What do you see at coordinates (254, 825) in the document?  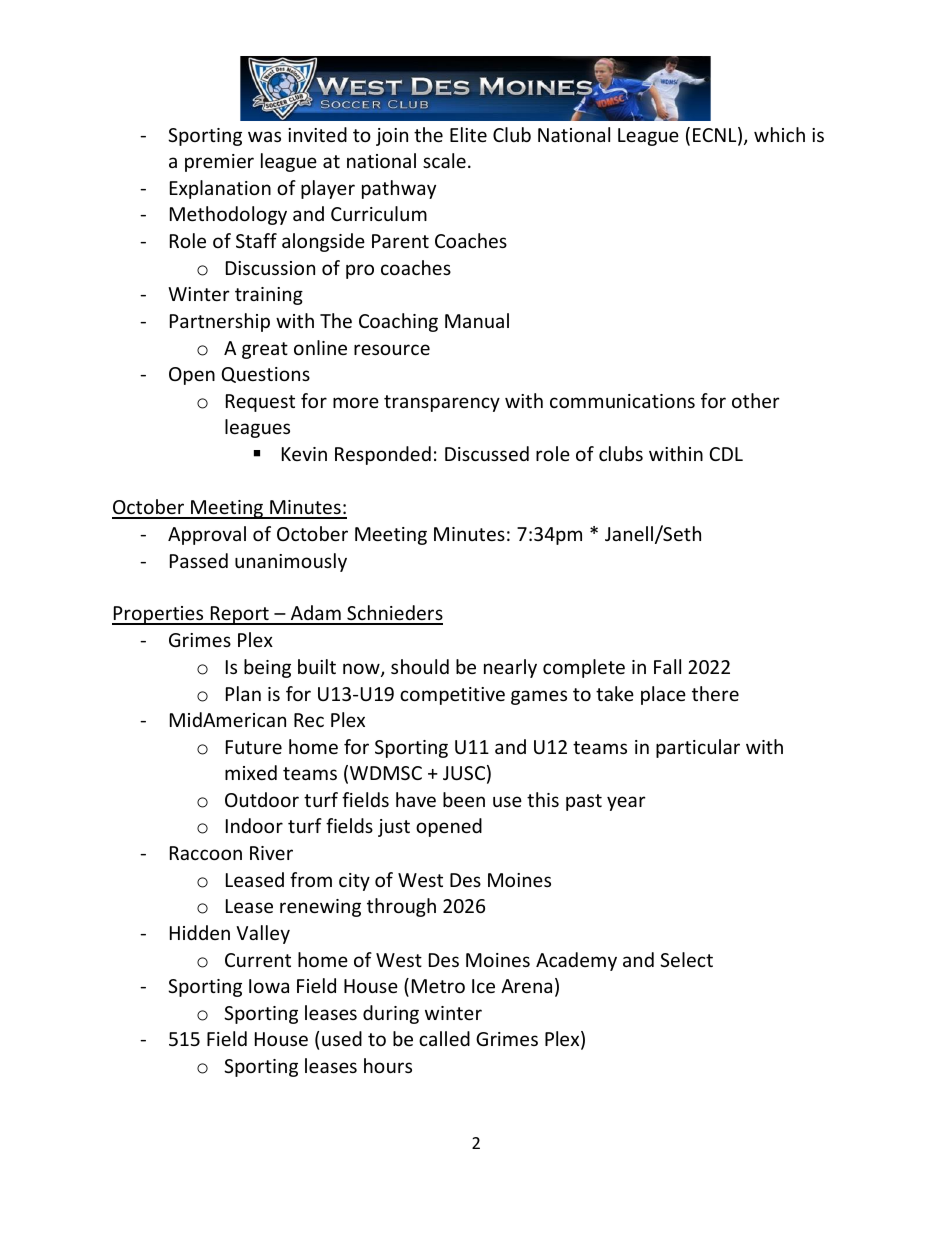 I see `Indoor` at bounding box center [254, 825].
